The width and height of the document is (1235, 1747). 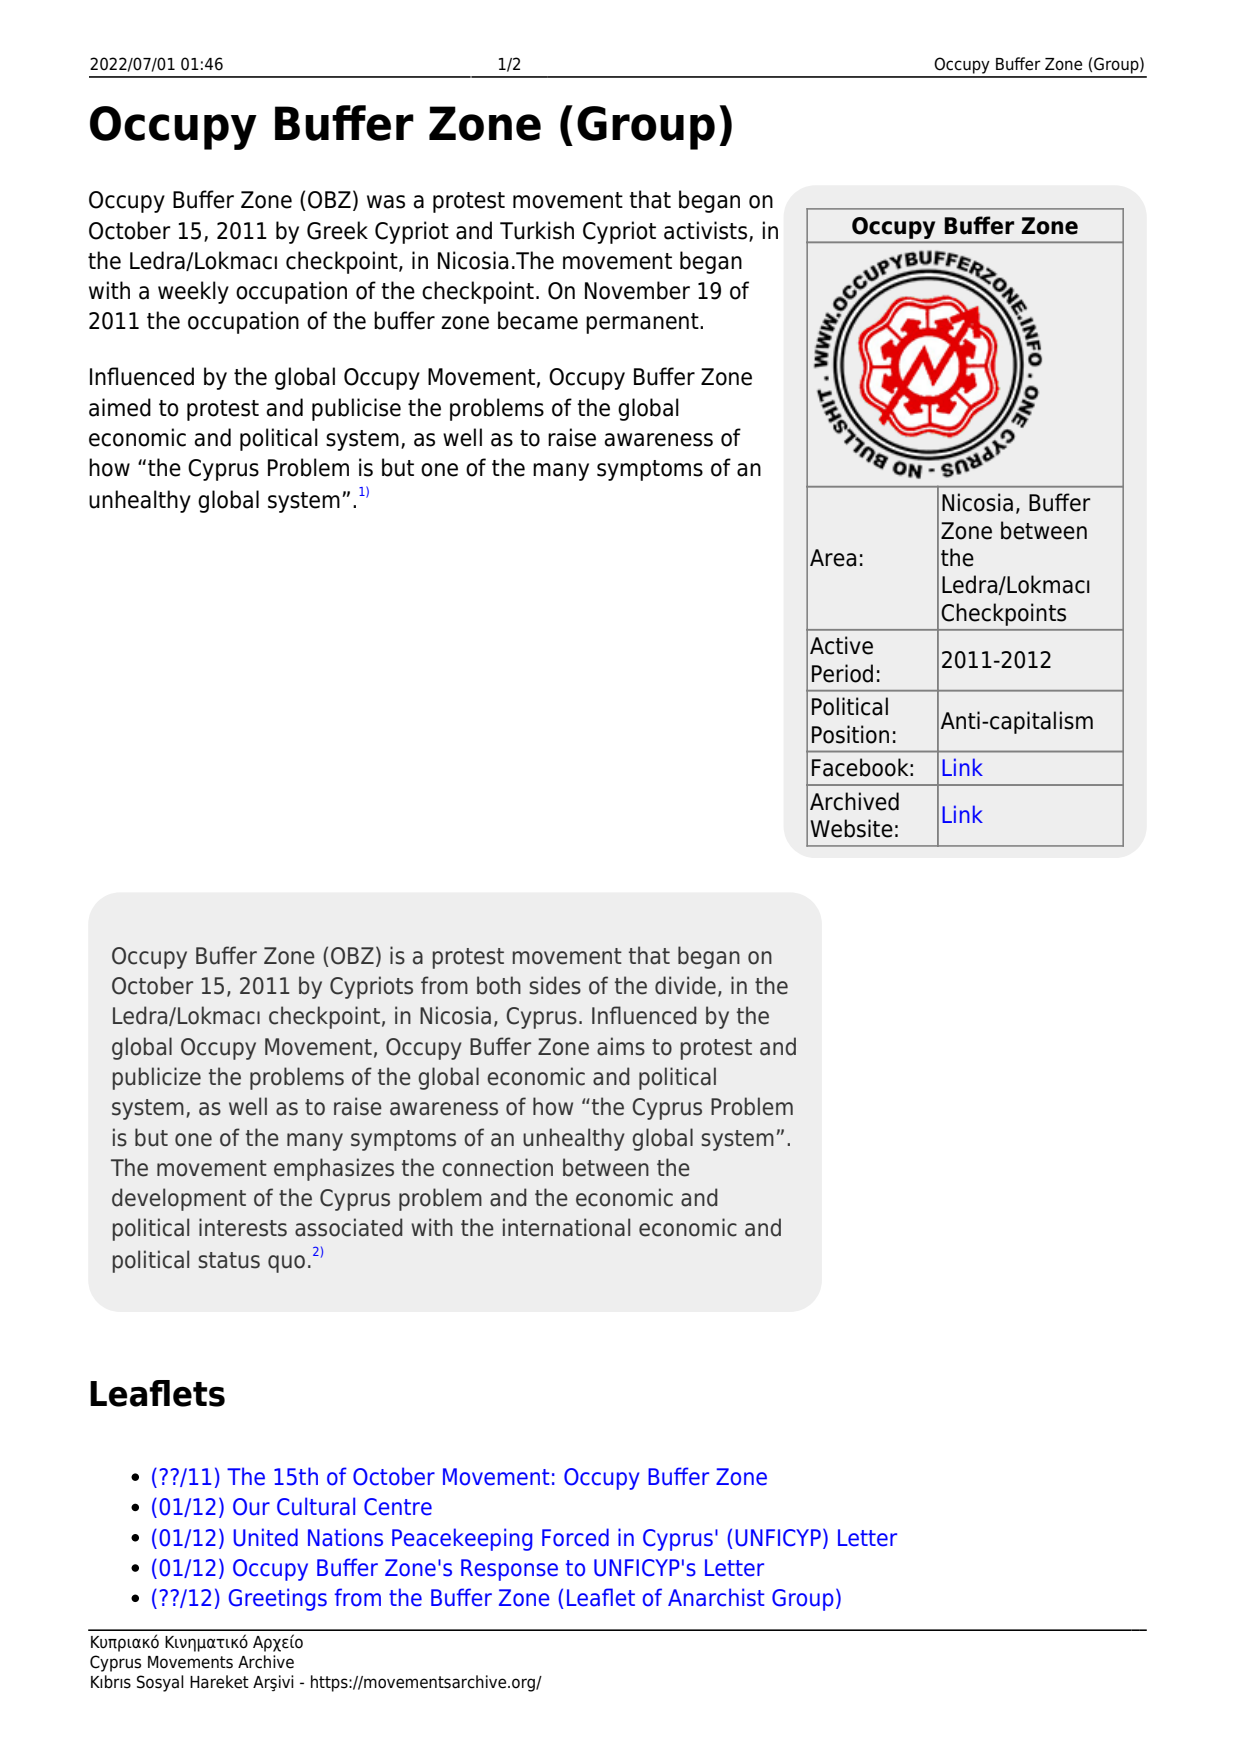 I want to click on United, so click(x=265, y=1537).
